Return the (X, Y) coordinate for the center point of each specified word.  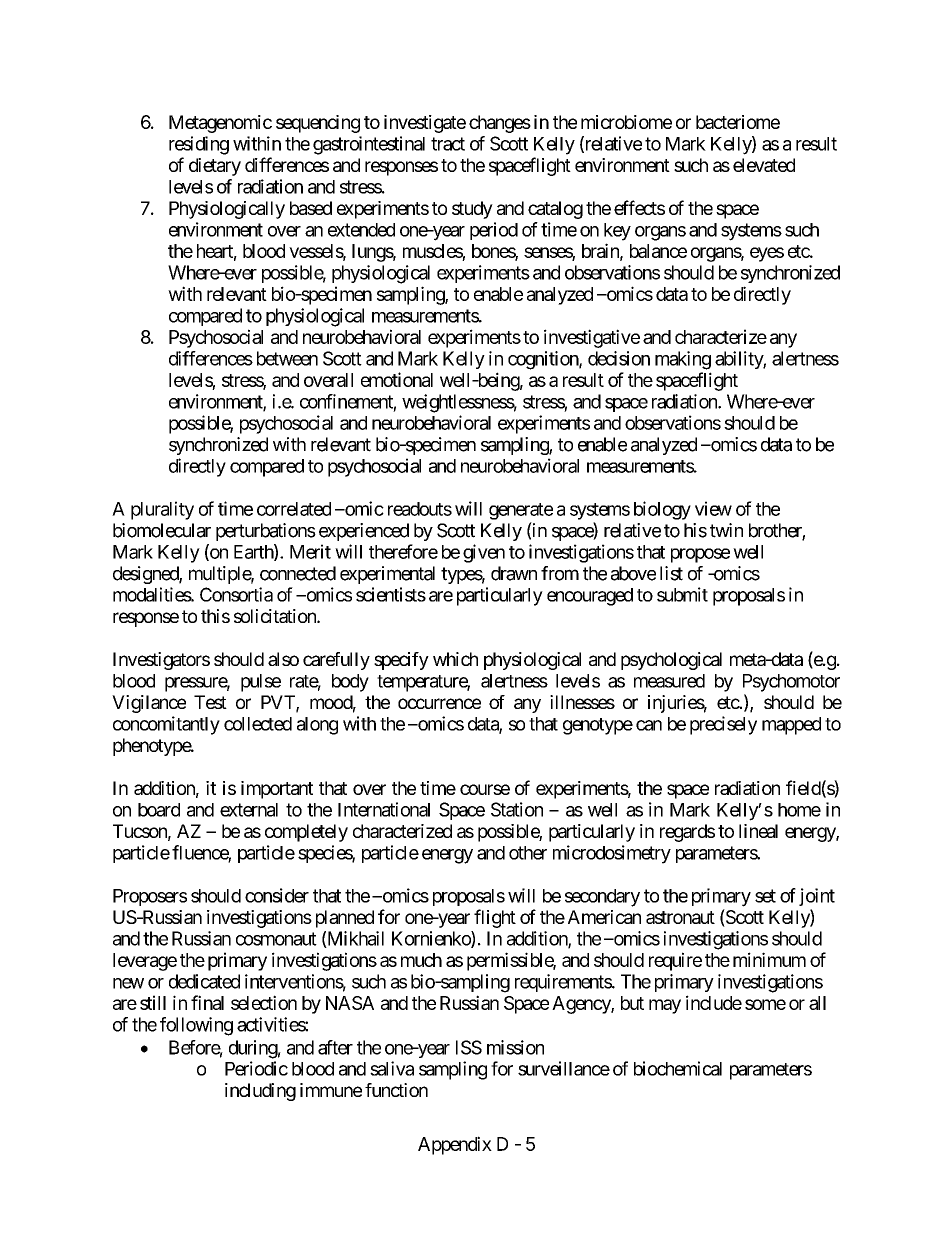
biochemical (678, 1068)
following (196, 1026)
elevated (764, 165)
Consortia (236, 594)
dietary (215, 167)
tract (448, 144)
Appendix (455, 1145)
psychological (671, 661)
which (455, 659)
